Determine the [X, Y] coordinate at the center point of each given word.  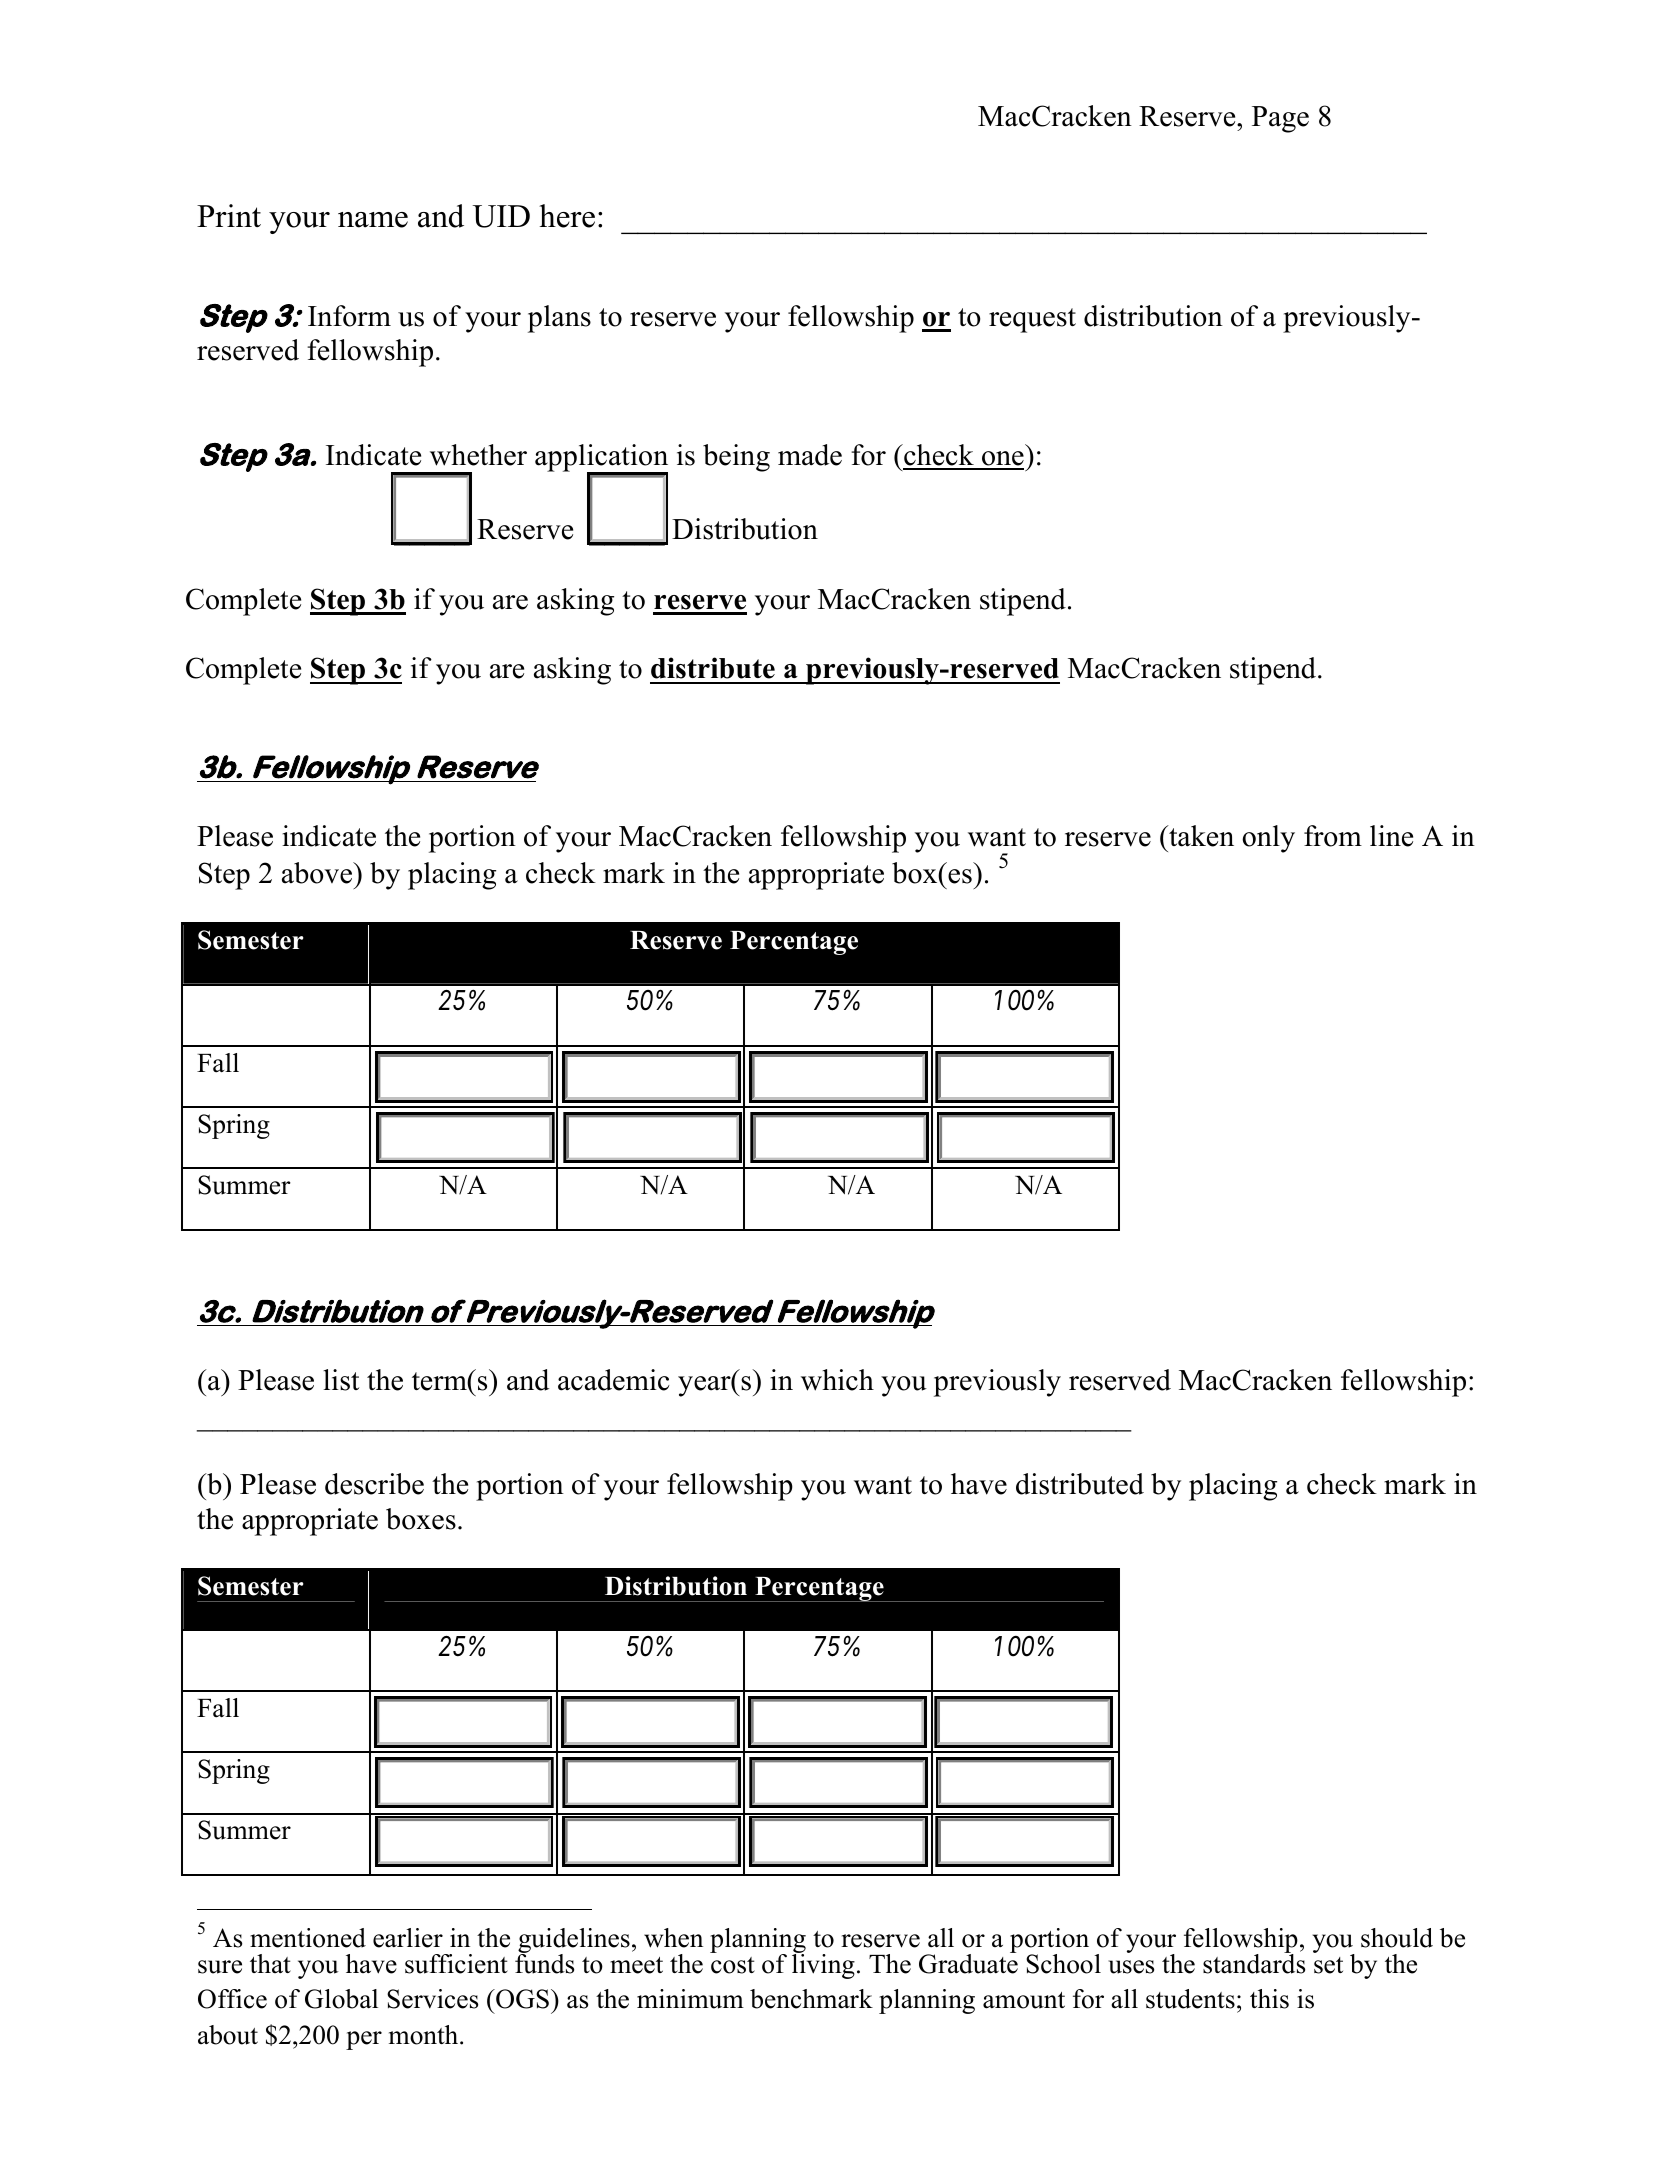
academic [614, 1380]
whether [478, 455]
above [318, 873]
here [567, 216]
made [810, 455]
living [823, 1965]
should [1397, 1938]
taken [1200, 836]
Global [341, 1999]
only [1268, 839]
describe [374, 1484]
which [837, 1380]
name [373, 220]
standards [1254, 1962]
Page [1280, 119]
